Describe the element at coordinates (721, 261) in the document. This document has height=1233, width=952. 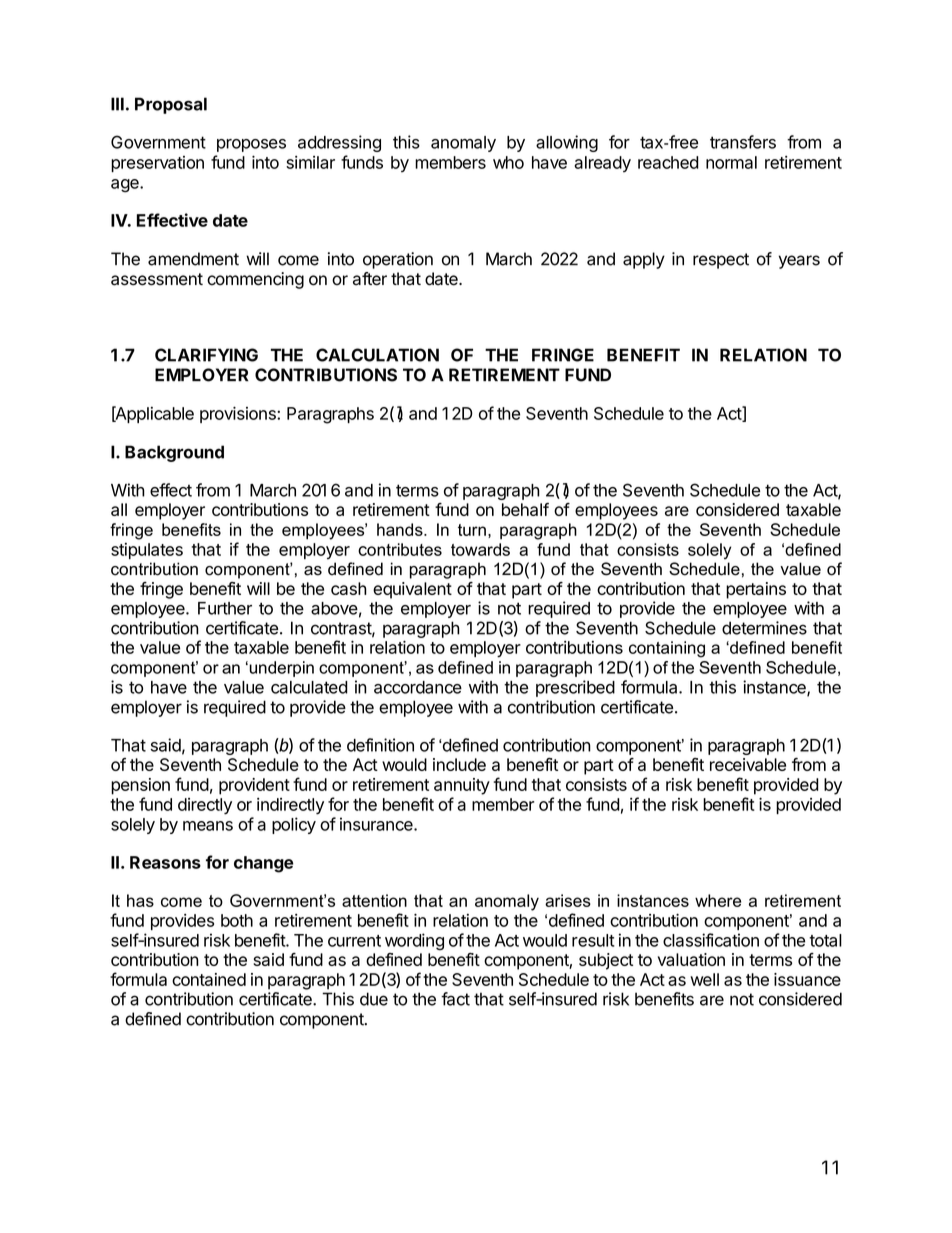
I see `respect` at that location.
